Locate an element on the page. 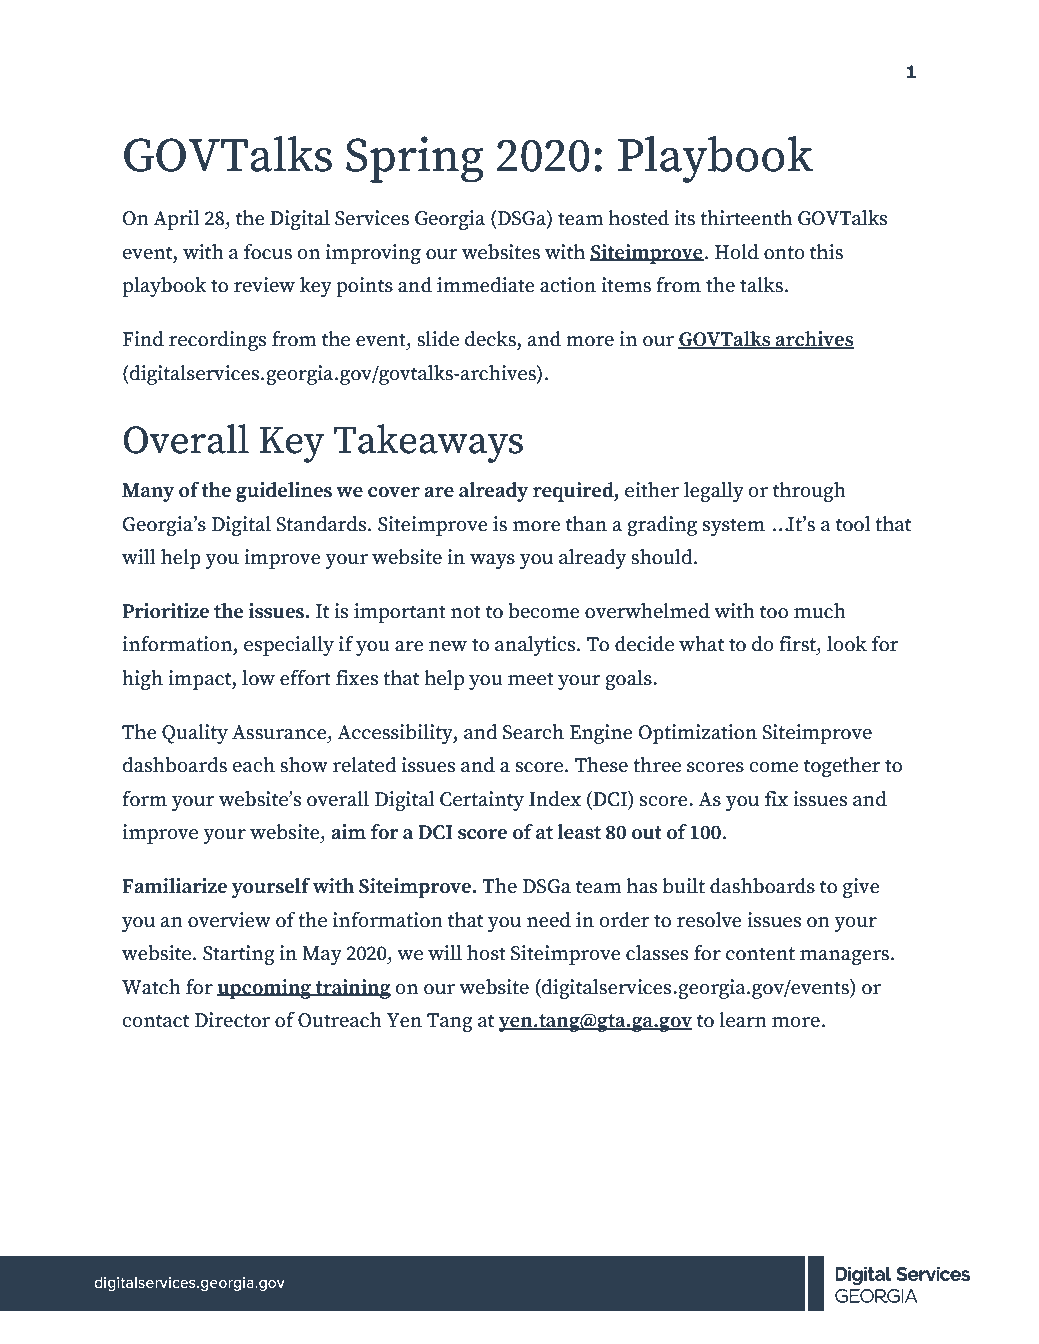 Image resolution: width=1039 pixels, height=1344 pixels. thirteenth is located at coordinates (746, 218).
